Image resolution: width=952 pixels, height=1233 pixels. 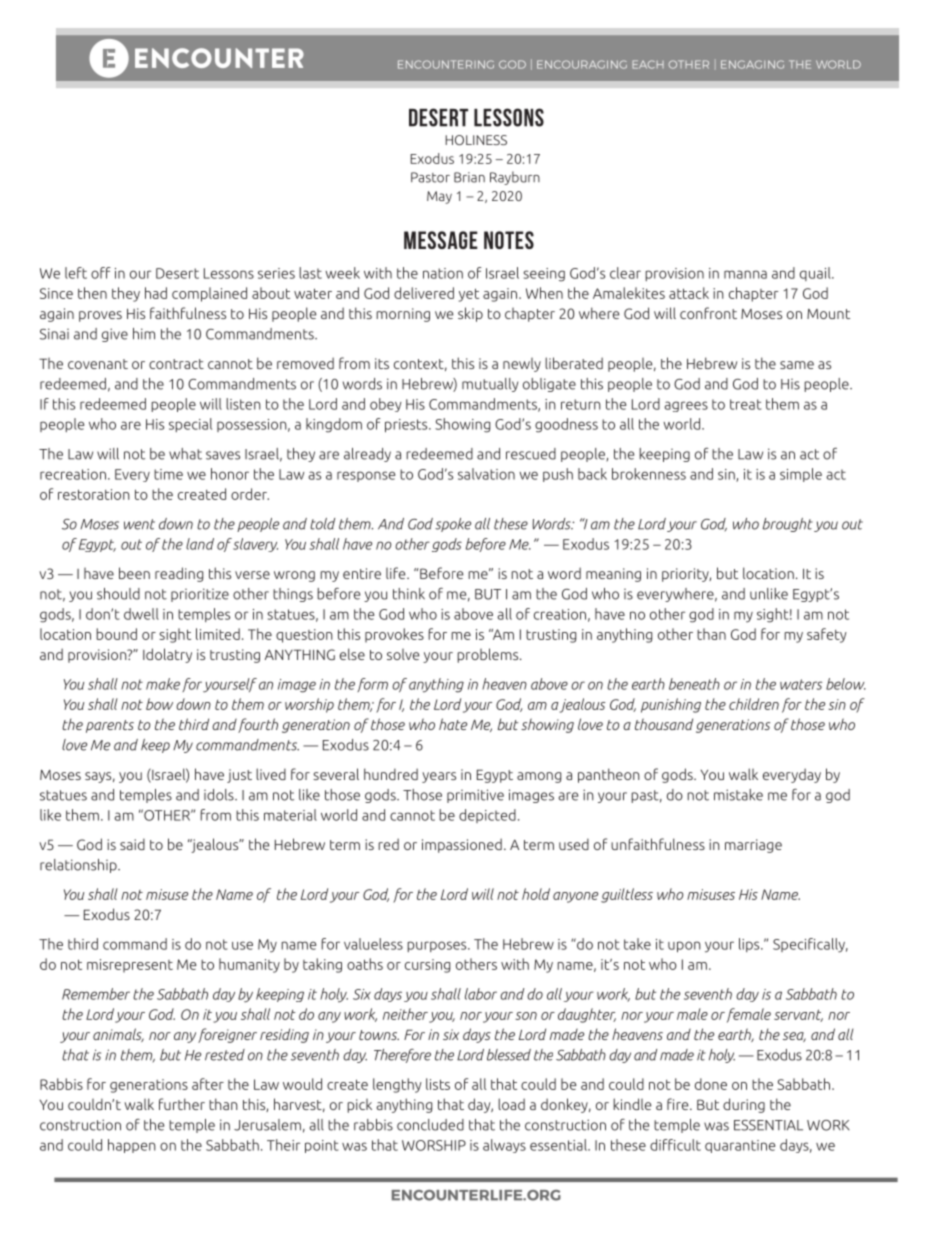 What do you see at coordinates (132, 844) in the screenshot?
I see `said` at bounding box center [132, 844].
